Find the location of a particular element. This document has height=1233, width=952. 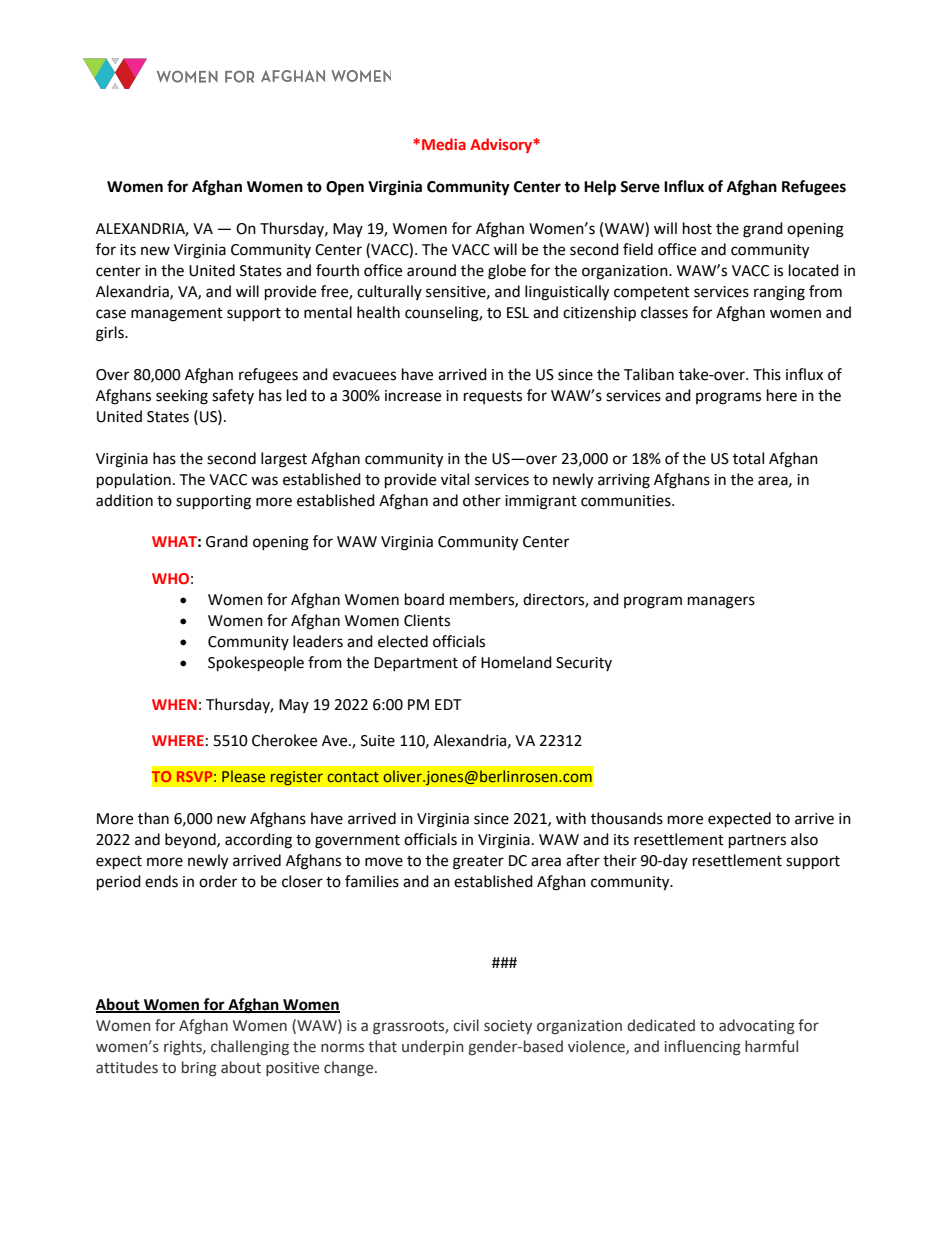

bring is located at coordinates (199, 1068).
